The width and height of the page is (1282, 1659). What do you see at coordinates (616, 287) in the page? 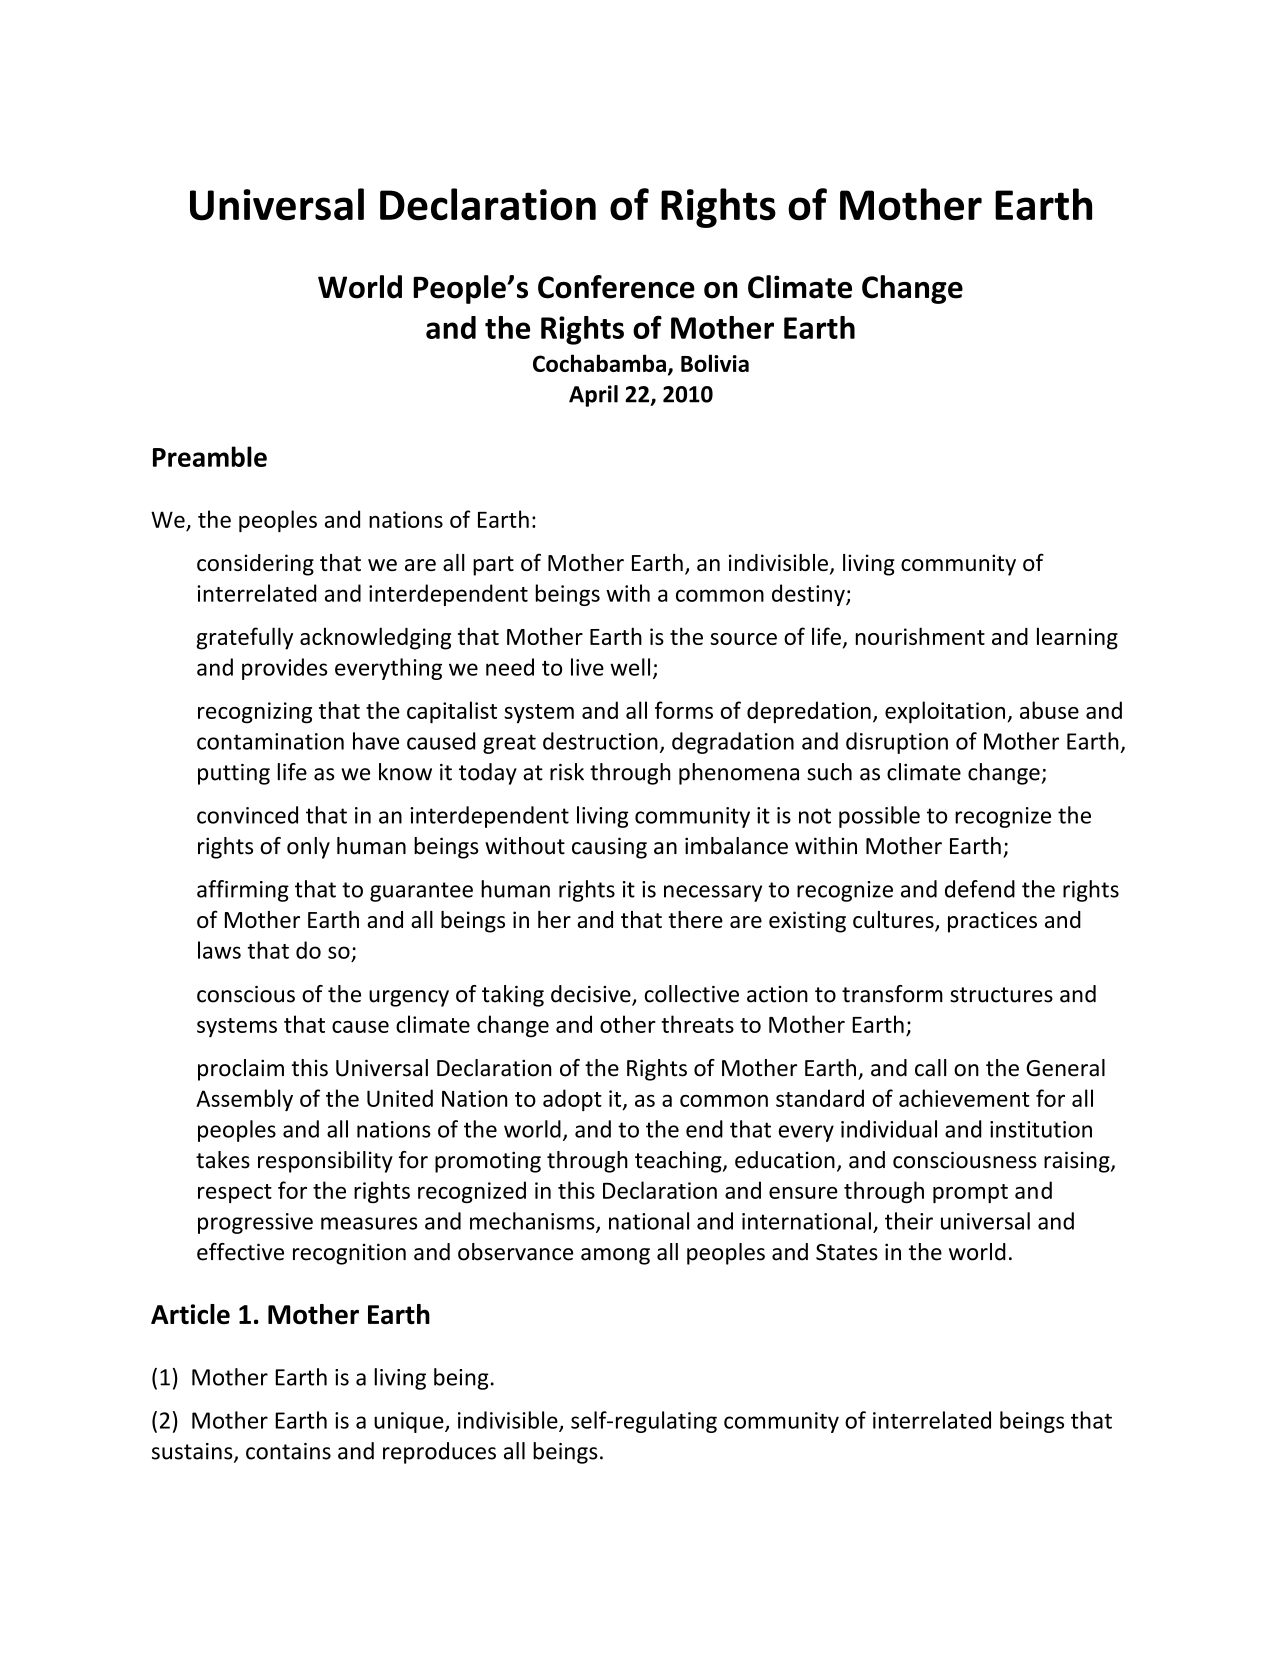
I see `Conference` at bounding box center [616, 287].
